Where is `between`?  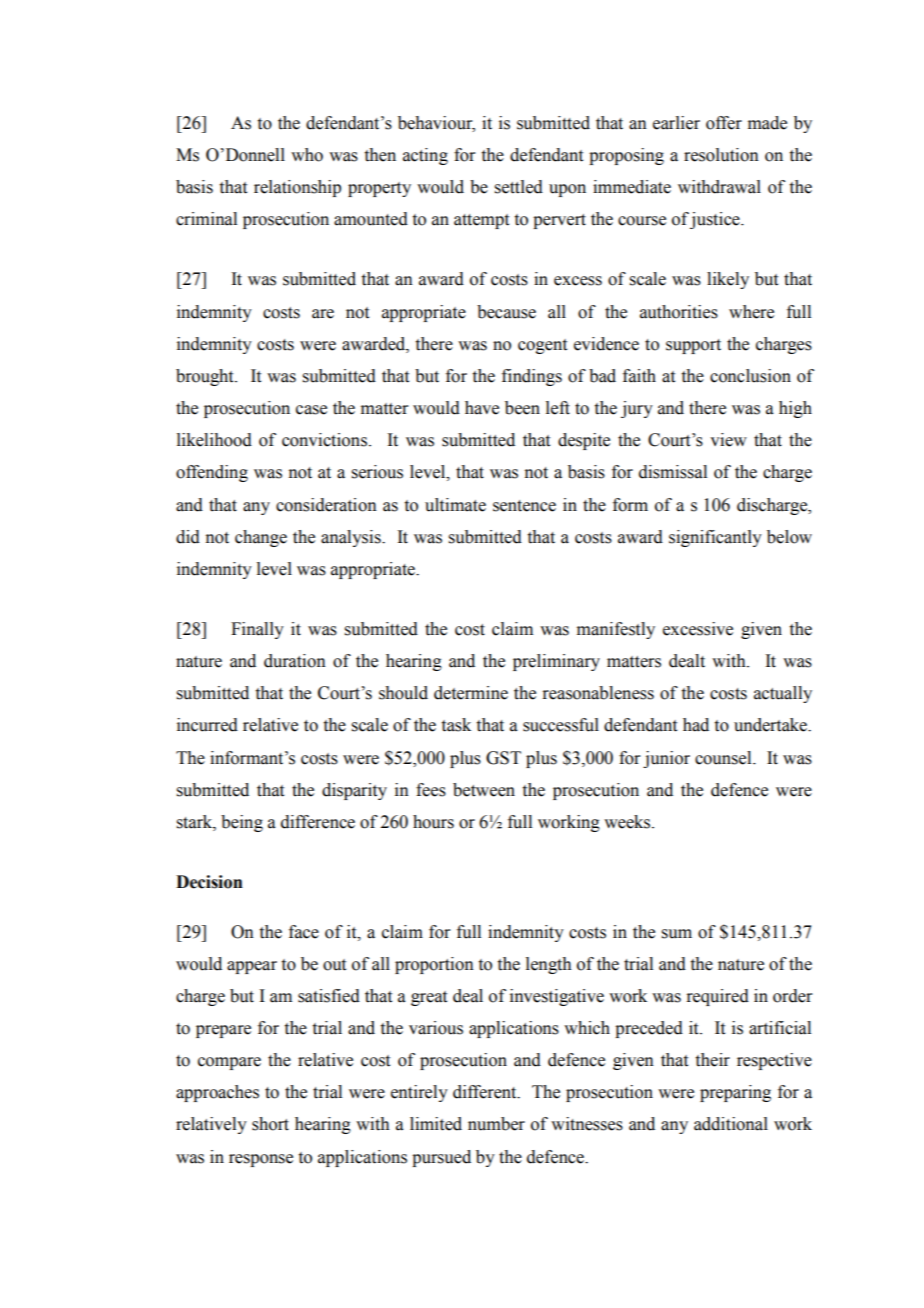 between is located at coordinates (484, 790).
